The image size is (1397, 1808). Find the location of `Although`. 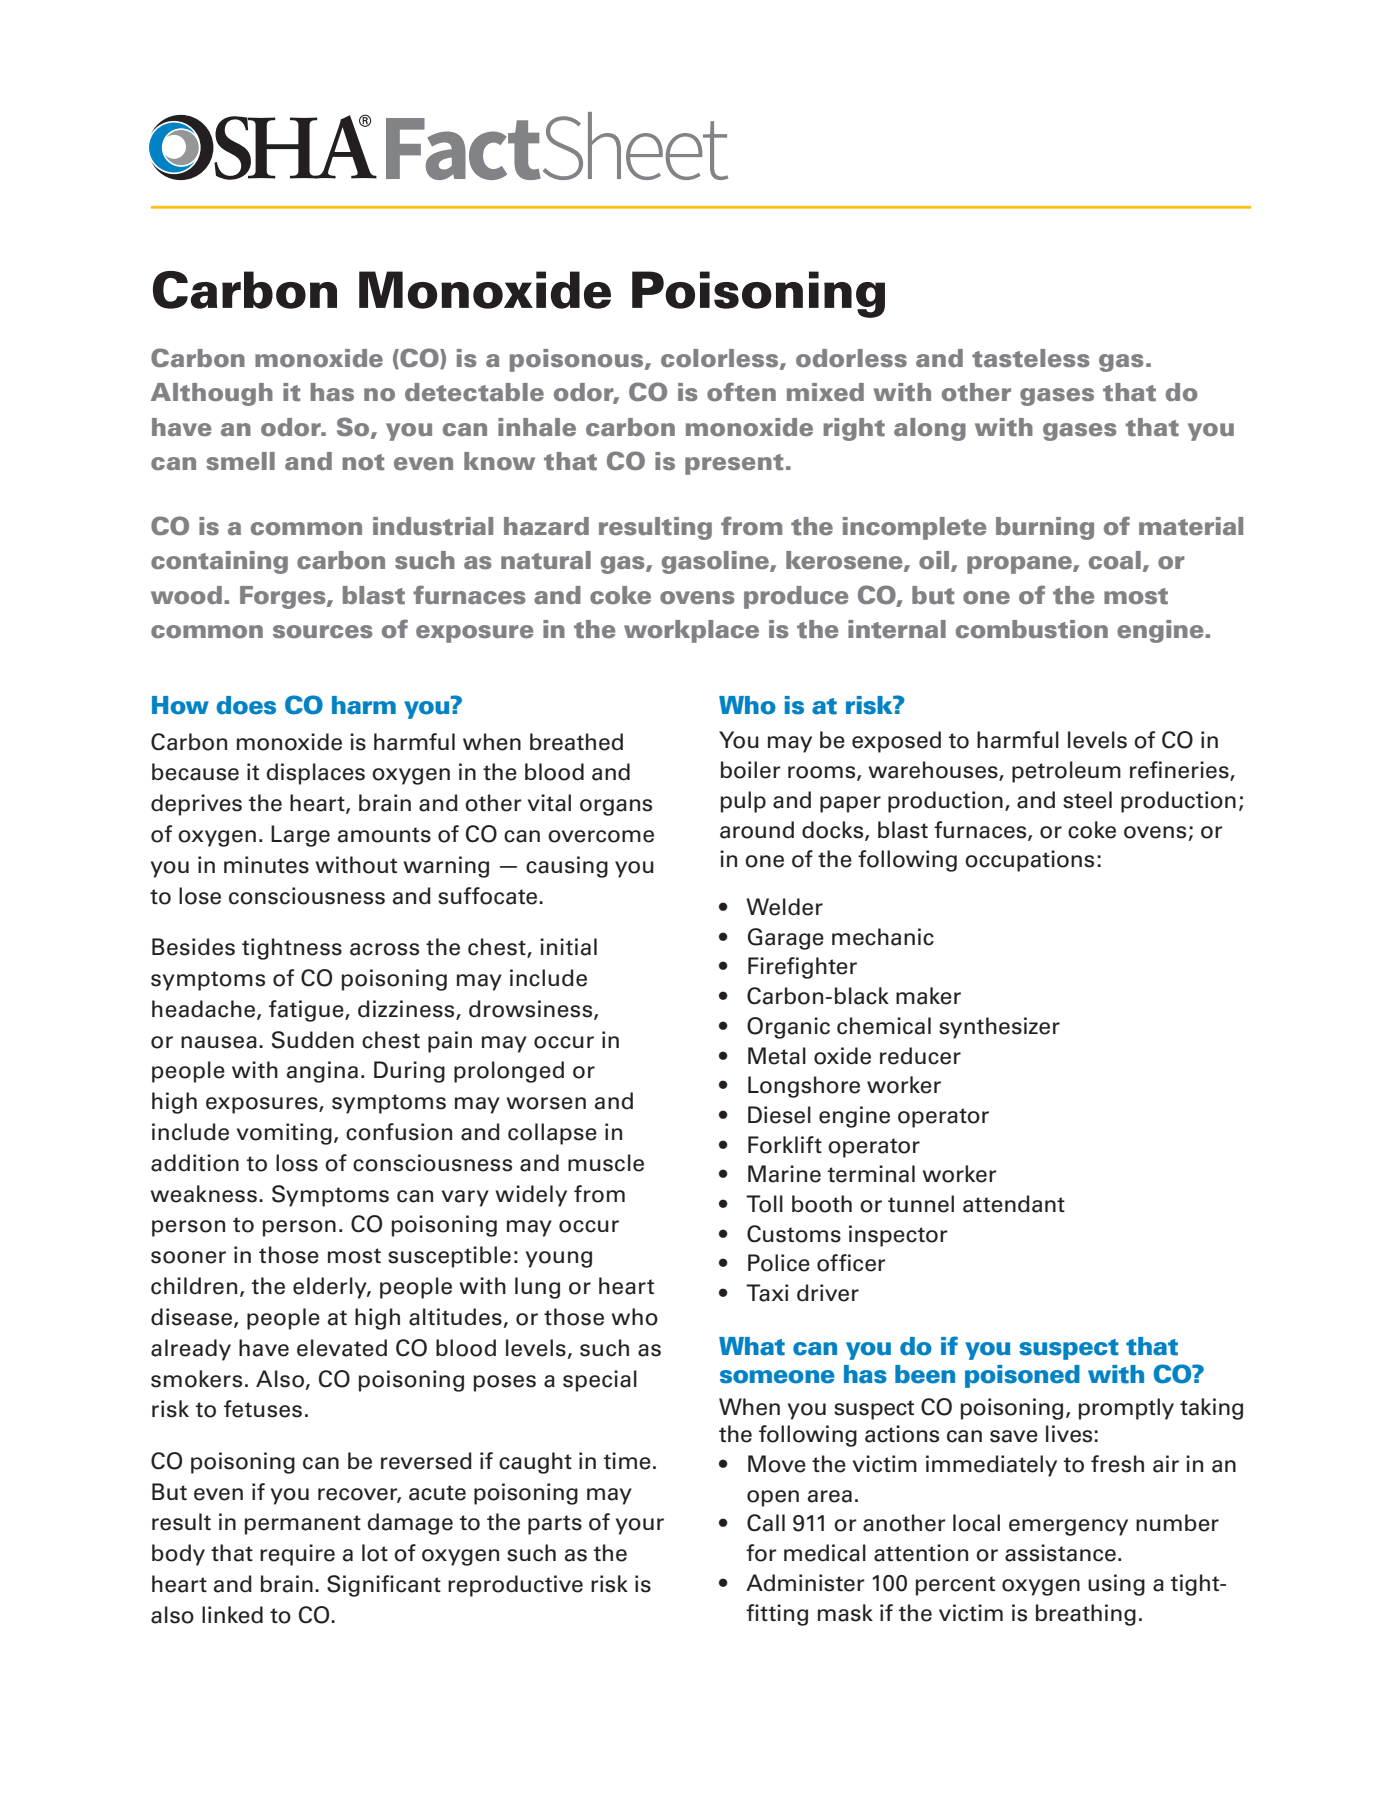

Although is located at coordinates (212, 394).
